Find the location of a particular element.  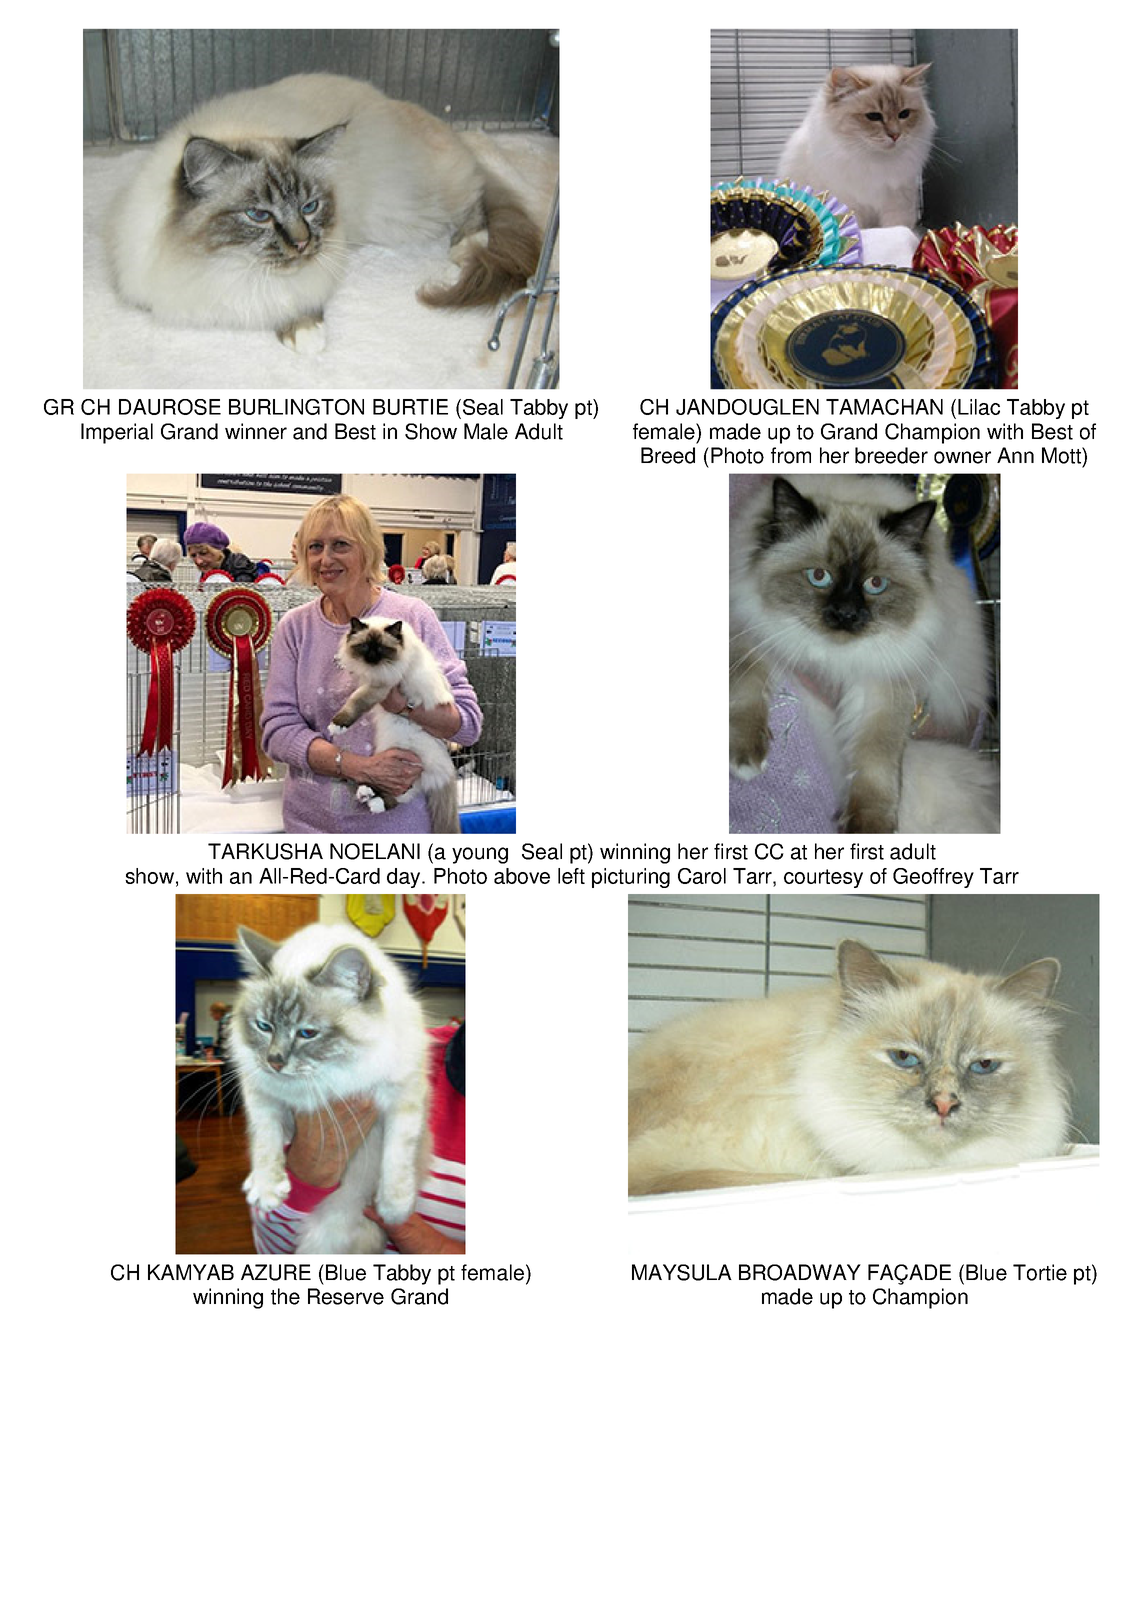

AZURE is located at coordinates (276, 1272).
